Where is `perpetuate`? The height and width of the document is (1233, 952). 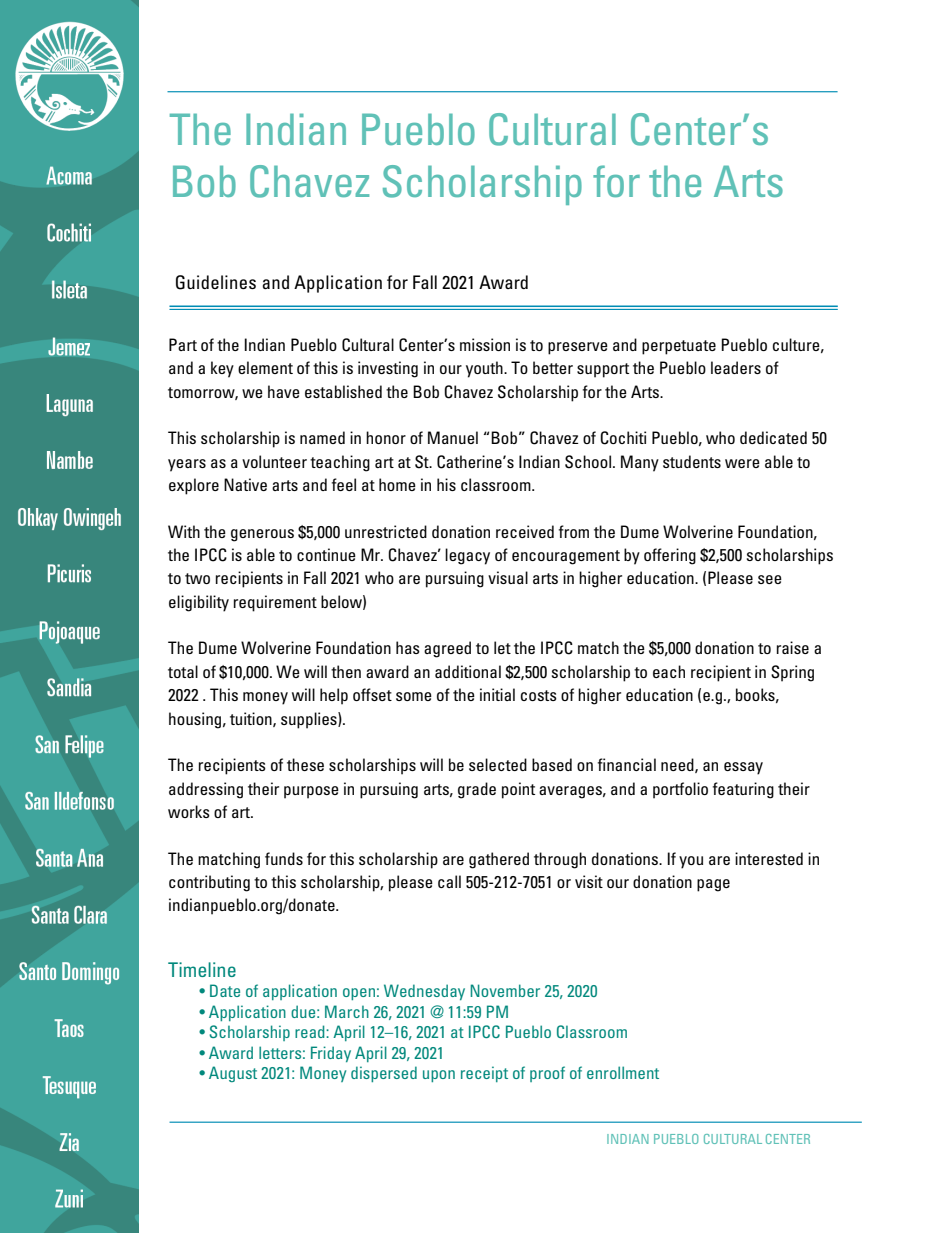
perpetuate is located at coordinates (679, 347).
